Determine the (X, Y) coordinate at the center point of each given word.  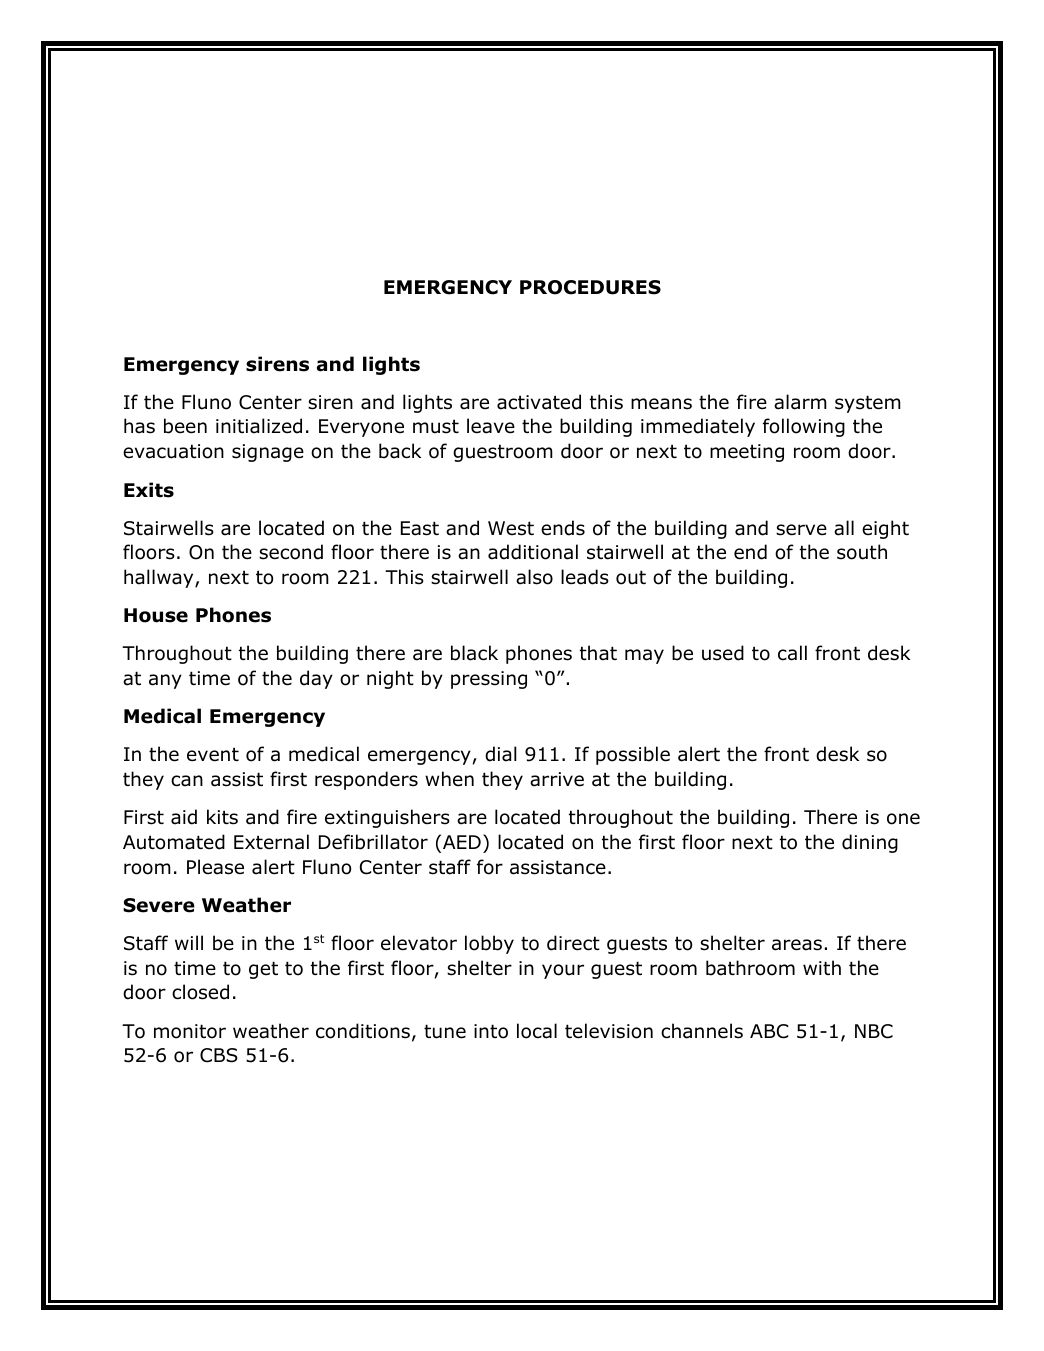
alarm (800, 402)
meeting (747, 453)
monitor (190, 1031)
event (213, 754)
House (156, 615)
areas (797, 945)
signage (268, 453)
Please (215, 867)
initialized (259, 426)
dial (501, 754)
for (490, 867)
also (534, 577)
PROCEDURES (590, 287)
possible (633, 755)
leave (491, 426)
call (792, 653)
